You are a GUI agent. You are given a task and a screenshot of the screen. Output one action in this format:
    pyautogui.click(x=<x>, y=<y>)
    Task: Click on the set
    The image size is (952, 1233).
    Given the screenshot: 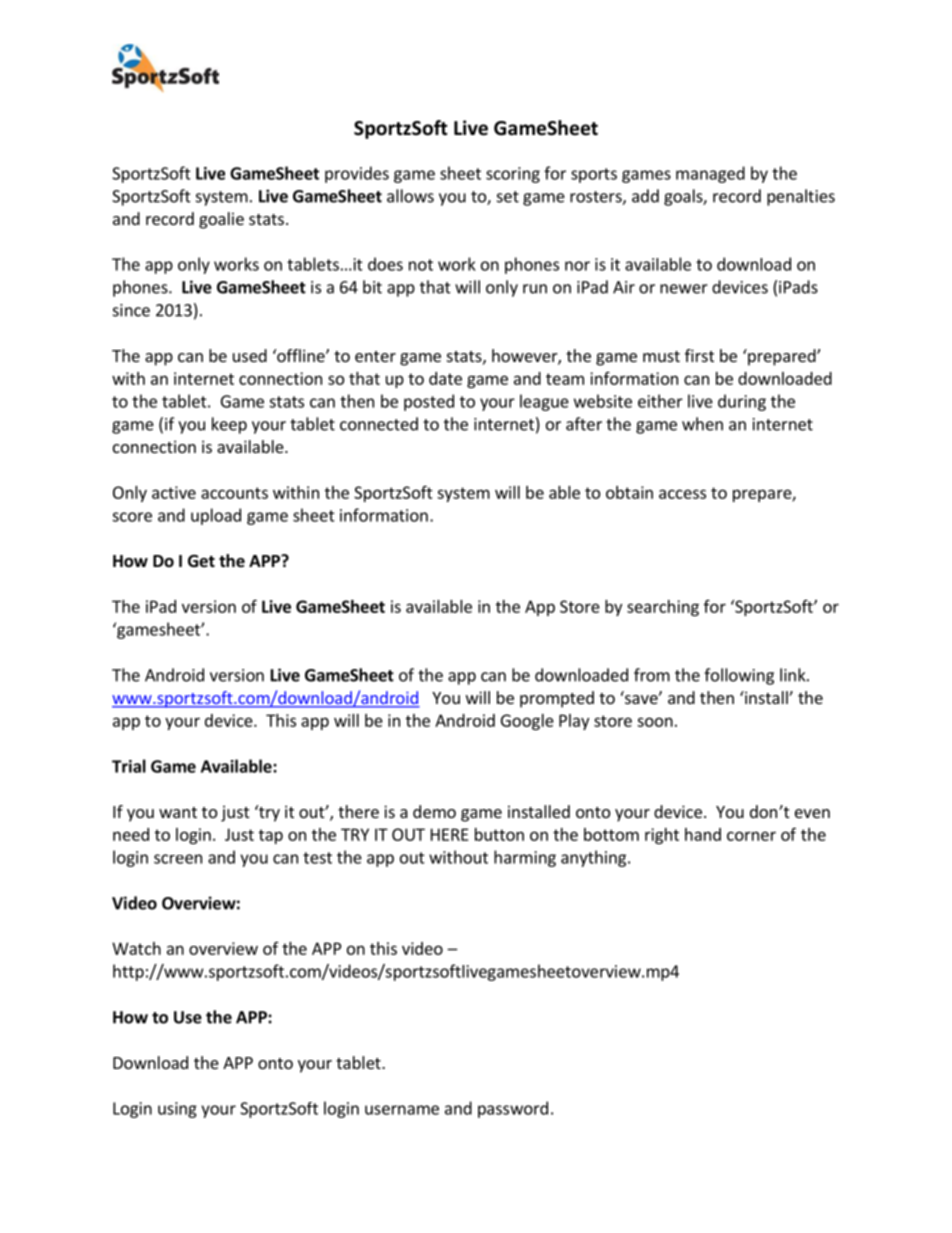 What is the action you would take?
    pyautogui.click(x=508, y=197)
